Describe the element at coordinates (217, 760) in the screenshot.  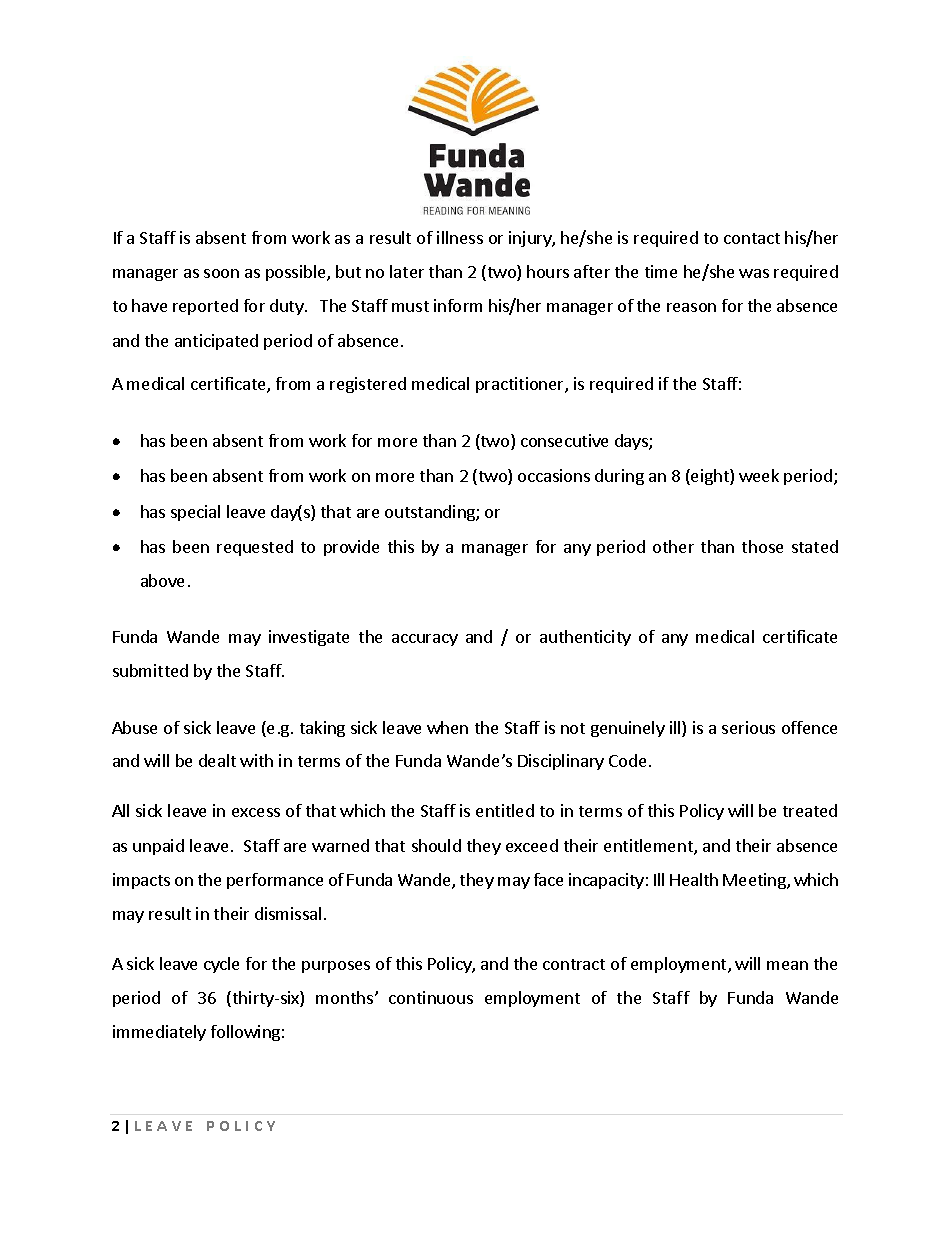
I see `dealt` at that location.
